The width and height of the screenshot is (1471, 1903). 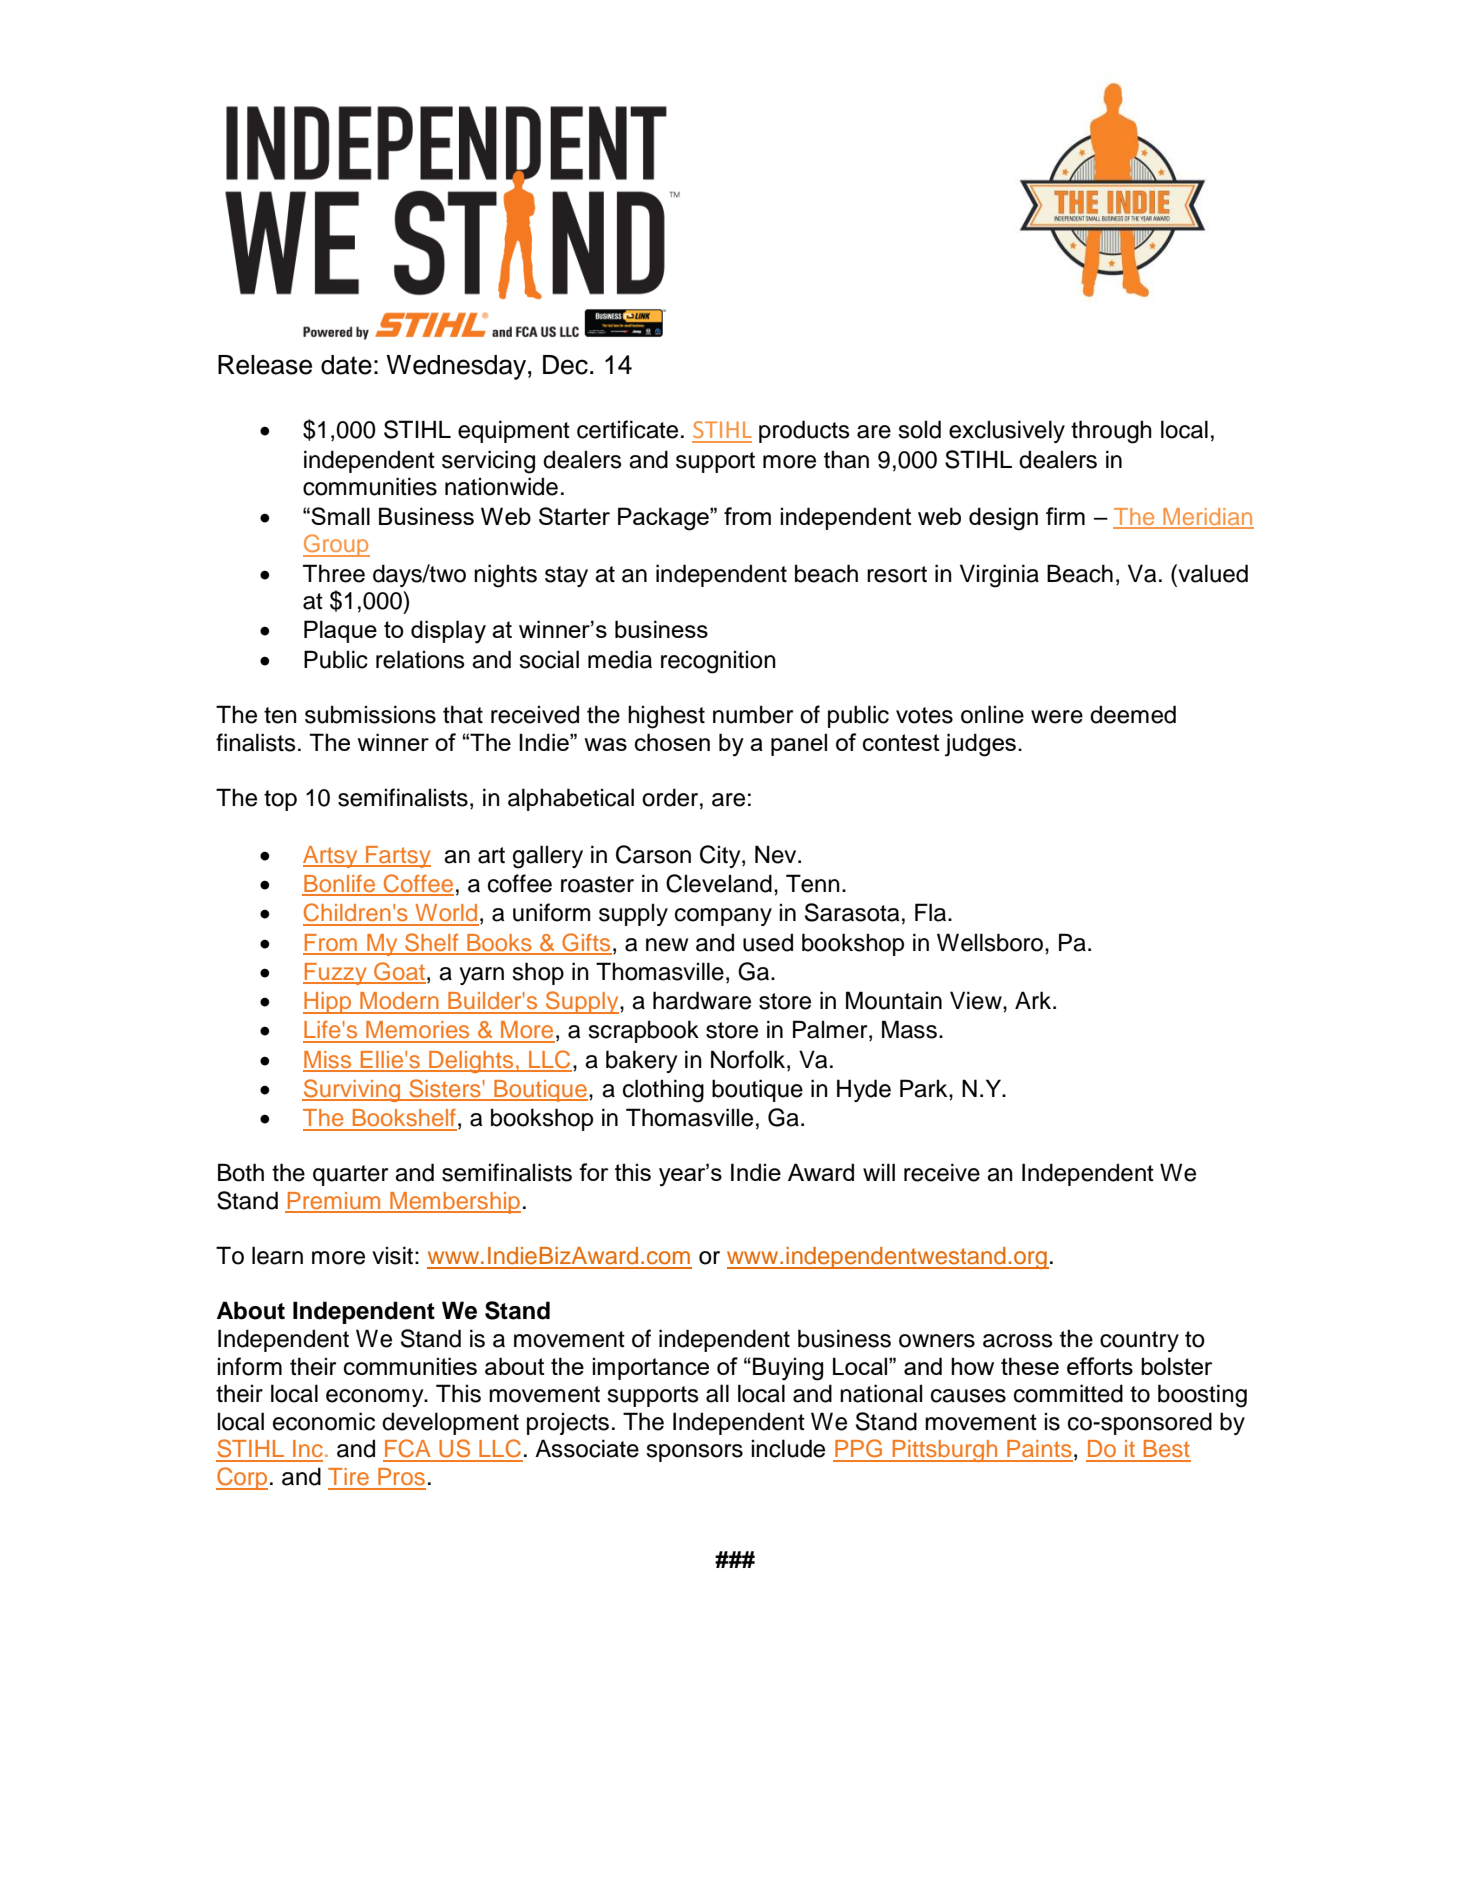 What do you see at coordinates (932, 912) in the screenshot?
I see `Fla` at bounding box center [932, 912].
